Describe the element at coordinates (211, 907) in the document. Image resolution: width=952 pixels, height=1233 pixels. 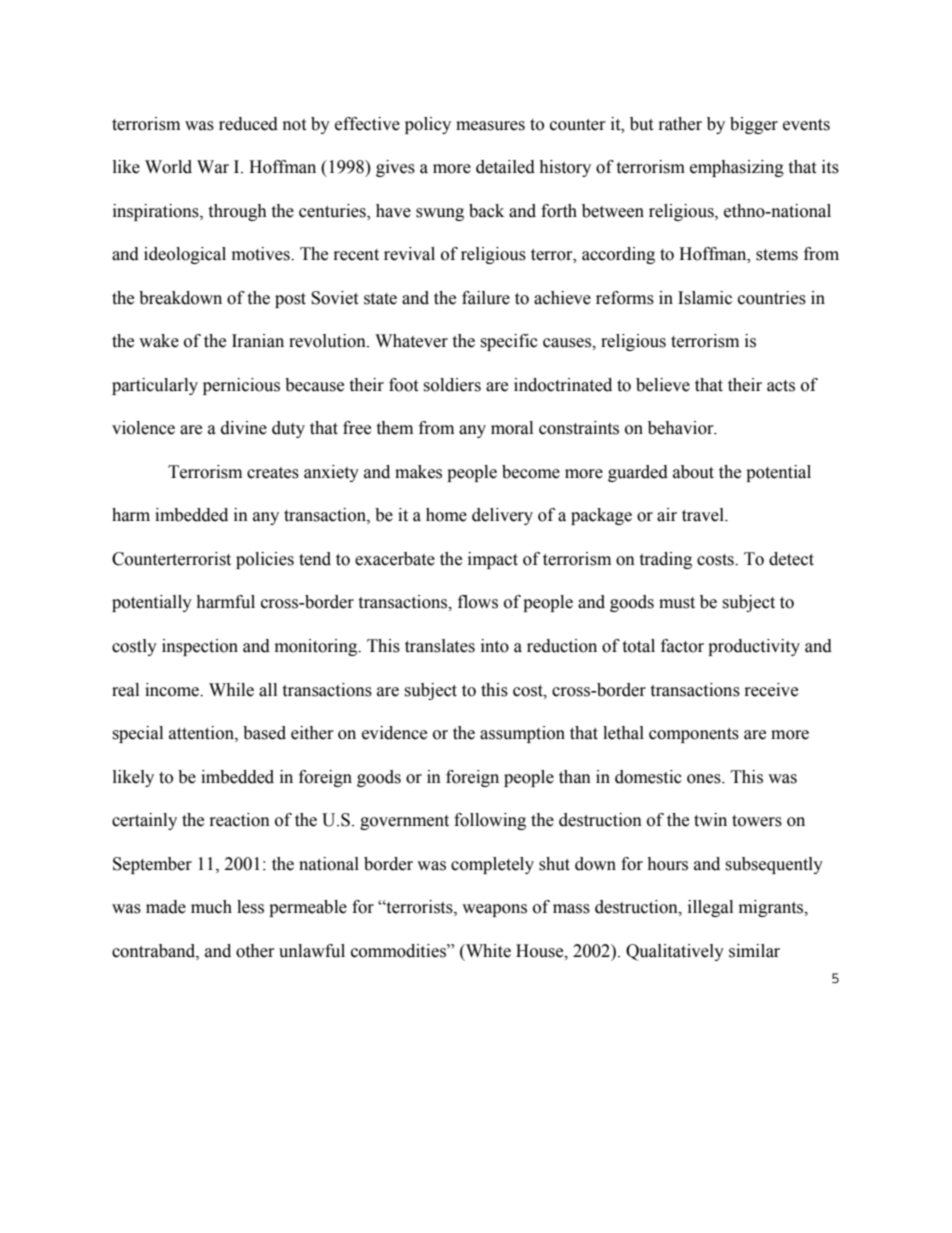
I see `much` at that location.
